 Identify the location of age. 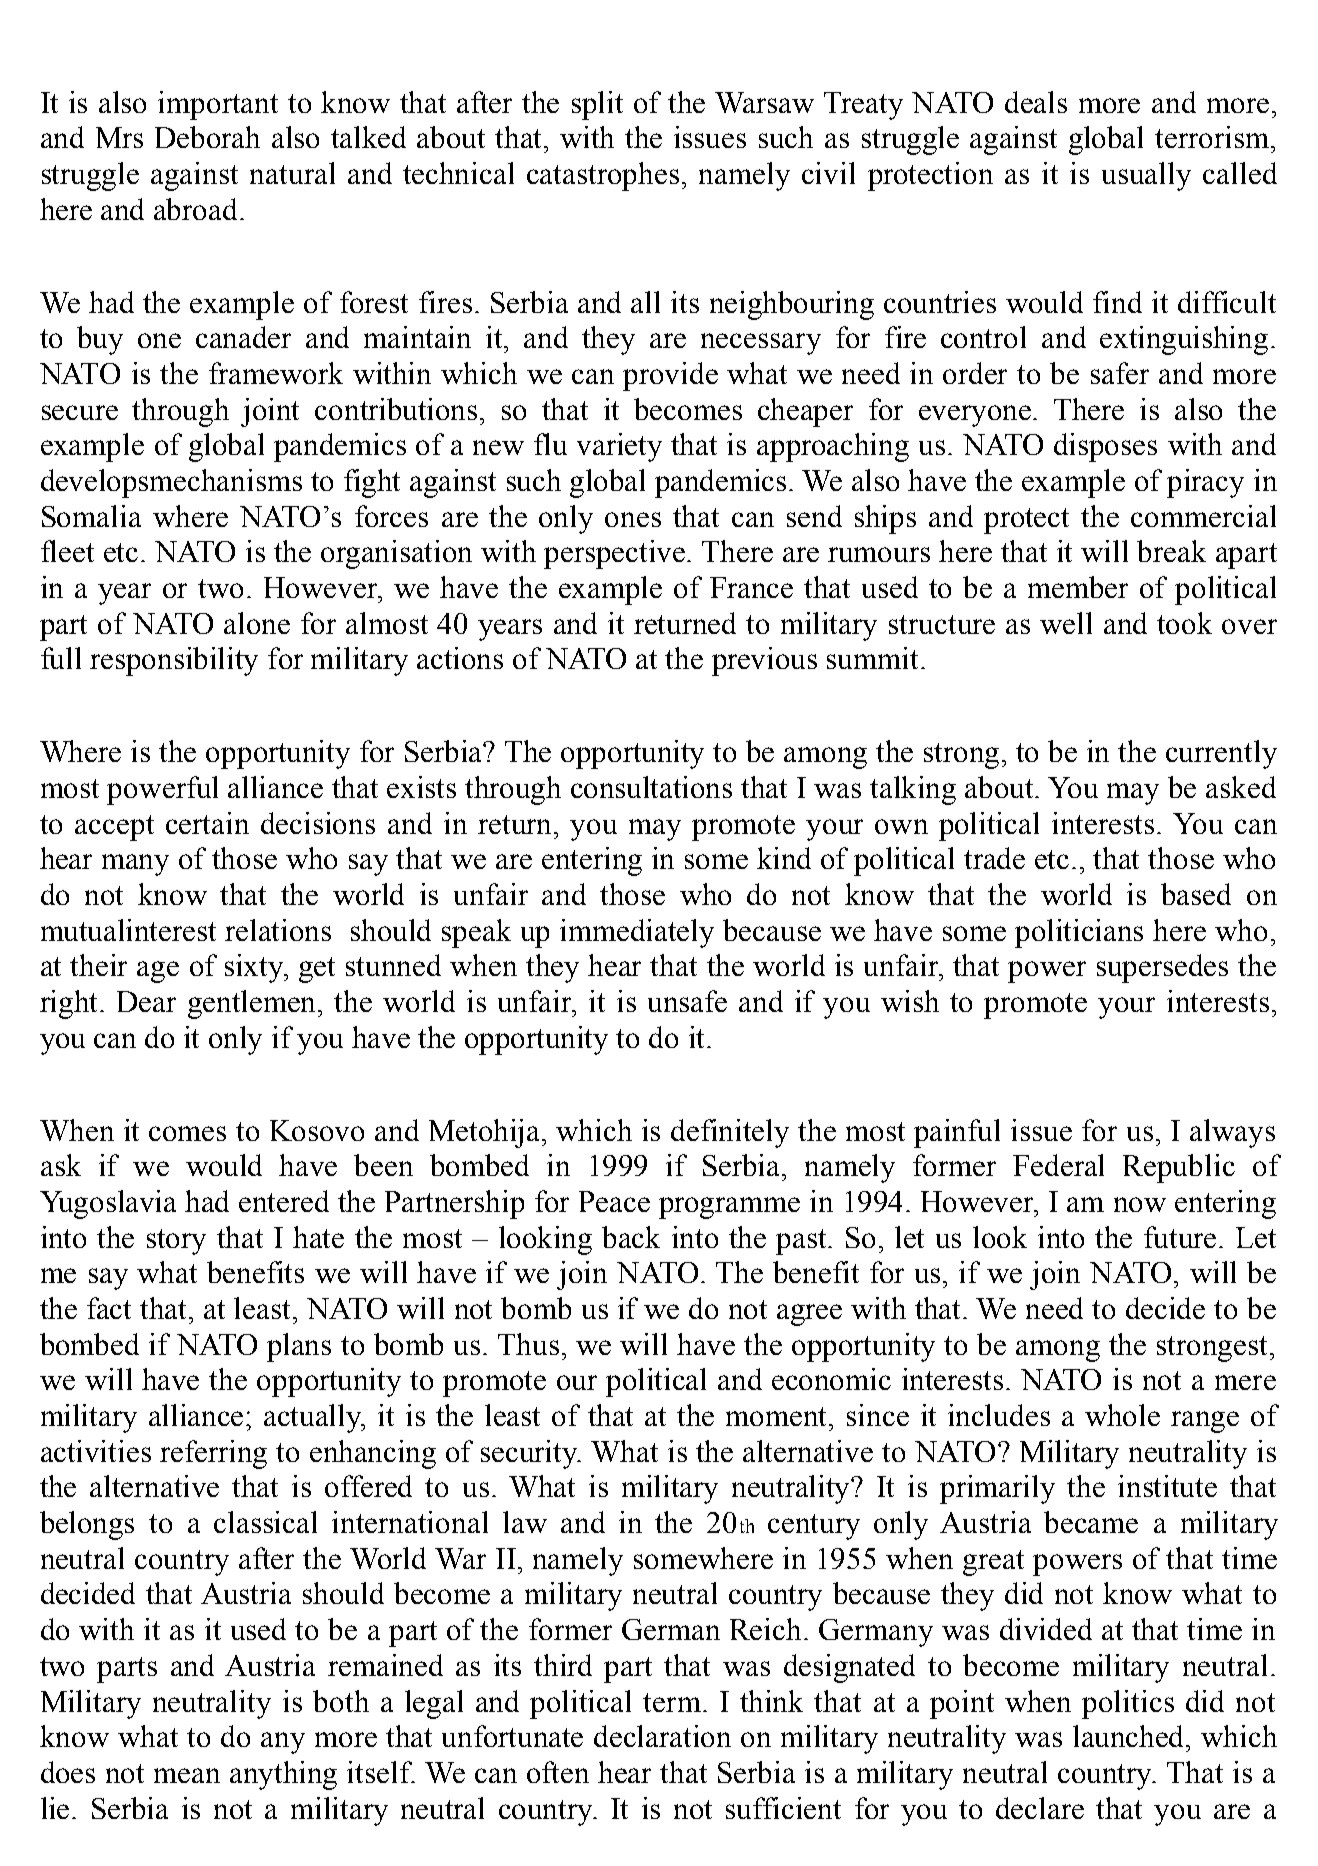
(158, 972).
